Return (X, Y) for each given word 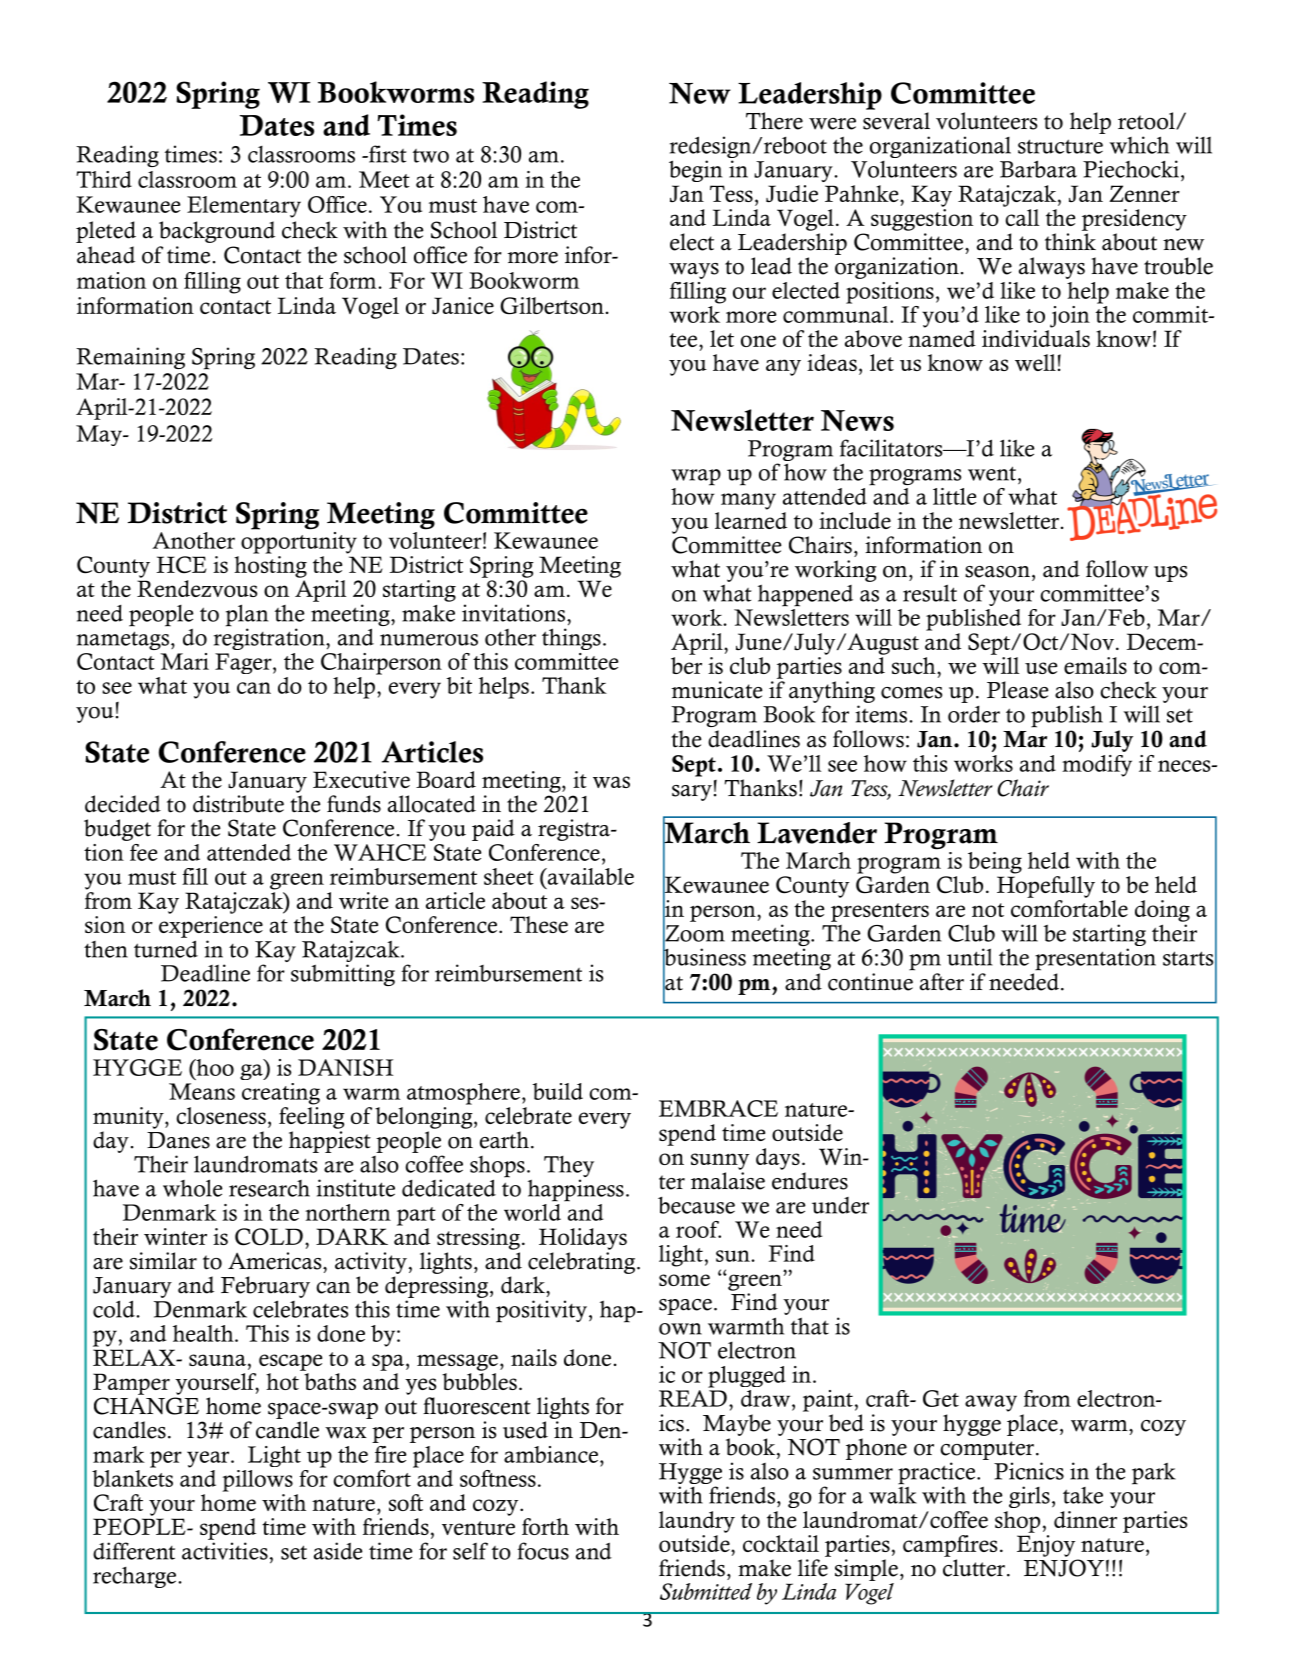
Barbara (1038, 169)
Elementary (244, 207)
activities (225, 1551)
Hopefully (1046, 887)
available (589, 876)
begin (695, 171)
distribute (238, 804)
